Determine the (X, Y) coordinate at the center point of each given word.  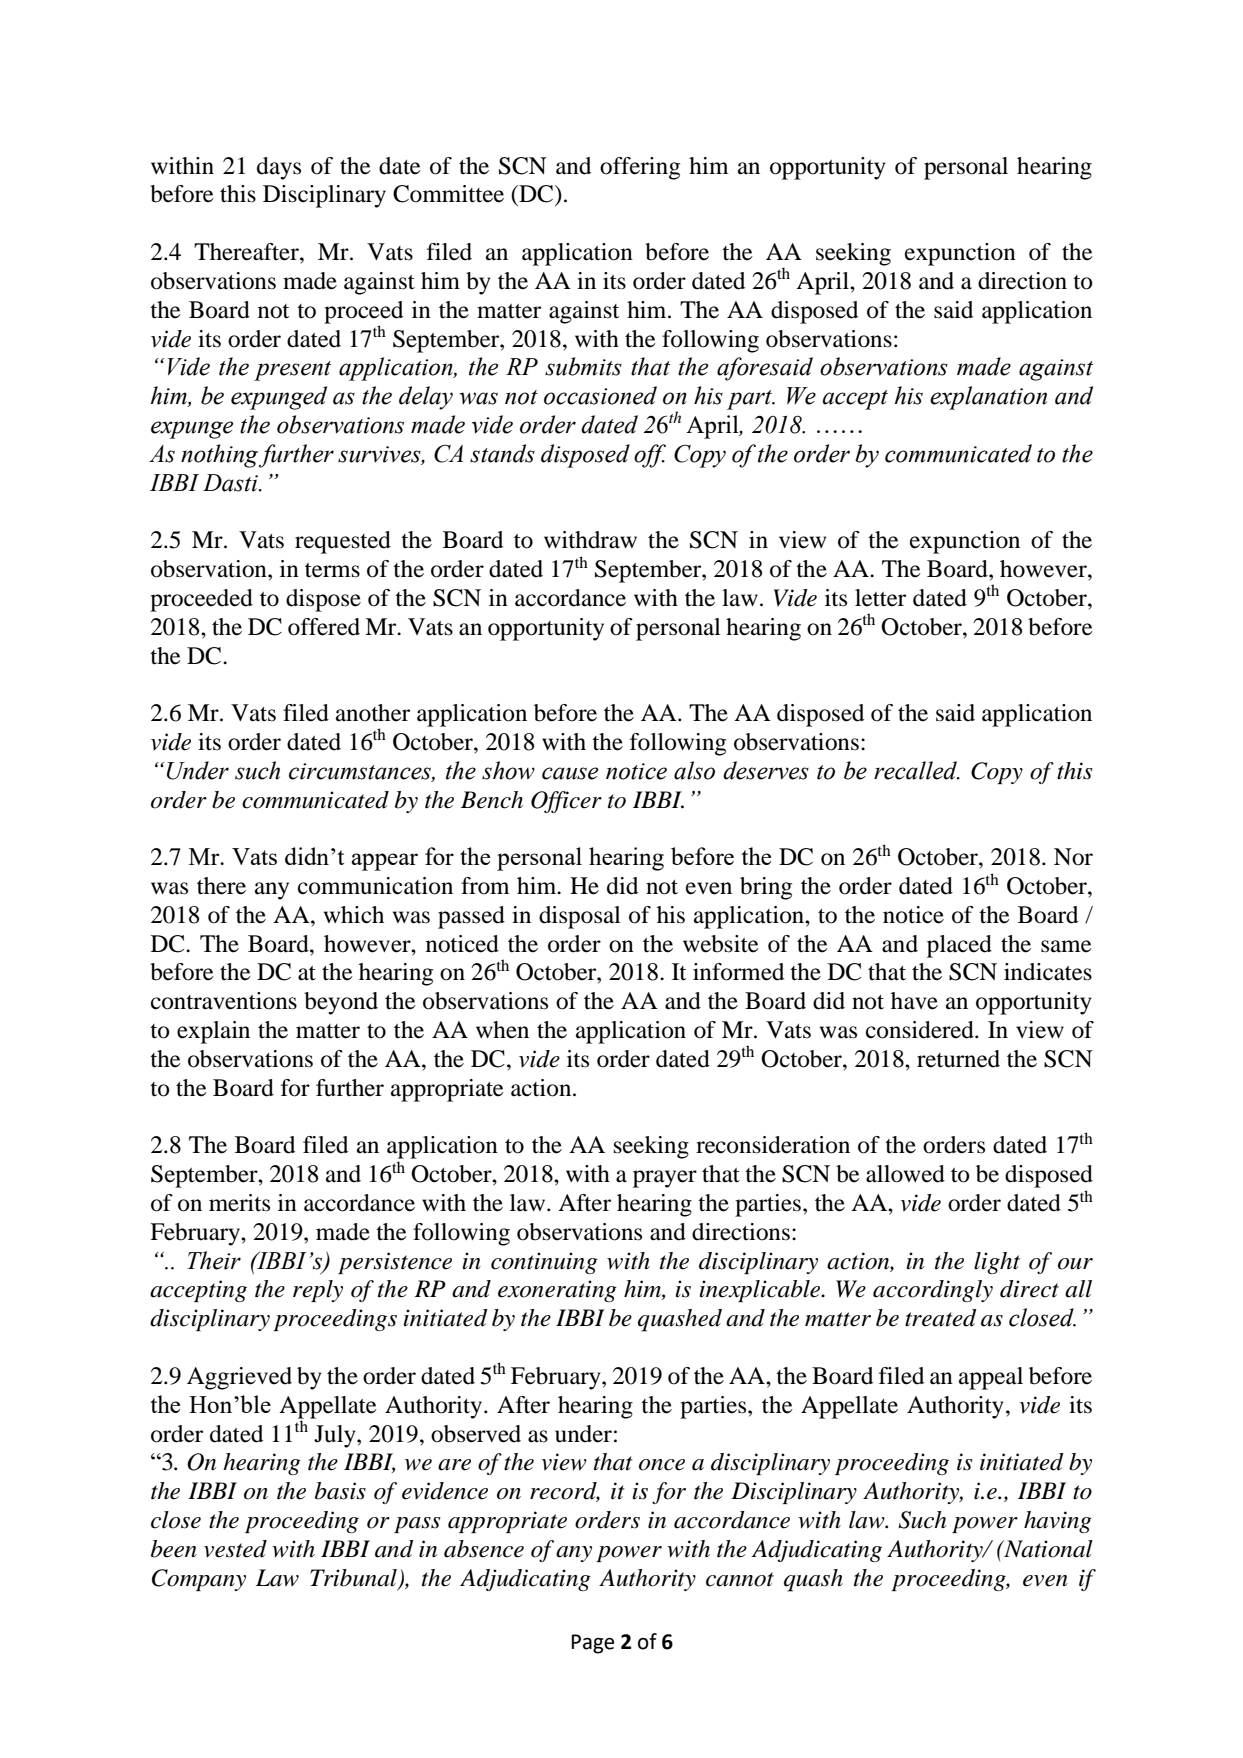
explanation (988, 398)
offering (640, 168)
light (997, 1263)
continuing (544, 1263)
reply (318, 1291)
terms (332, 570)
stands (502, 453)
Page (593, 1644)
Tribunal (353, 1578)
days (279, 168)
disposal (580, 917)
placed (959, 946)
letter (880, 598)
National (1047, 1549)
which (354, 915)
